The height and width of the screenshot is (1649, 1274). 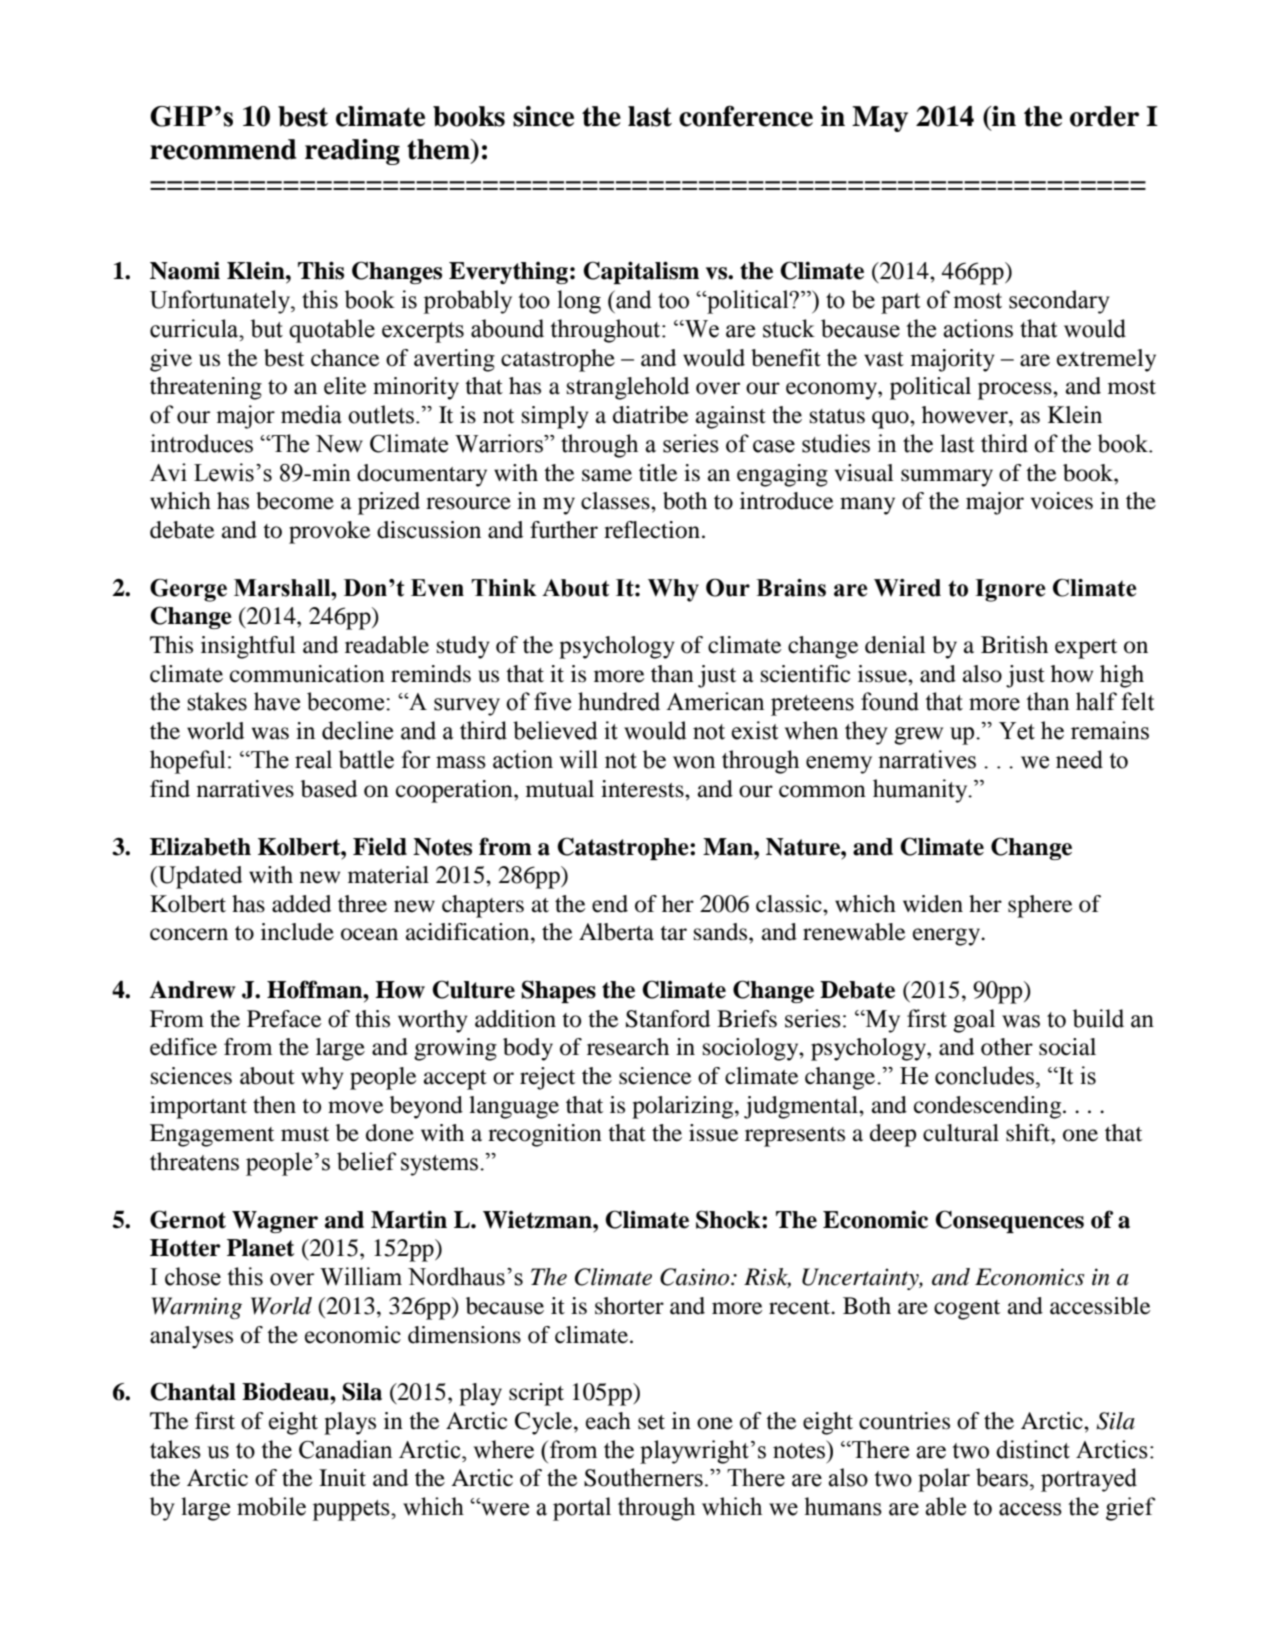 I want to click on order, so click(x=1104, y=116).
